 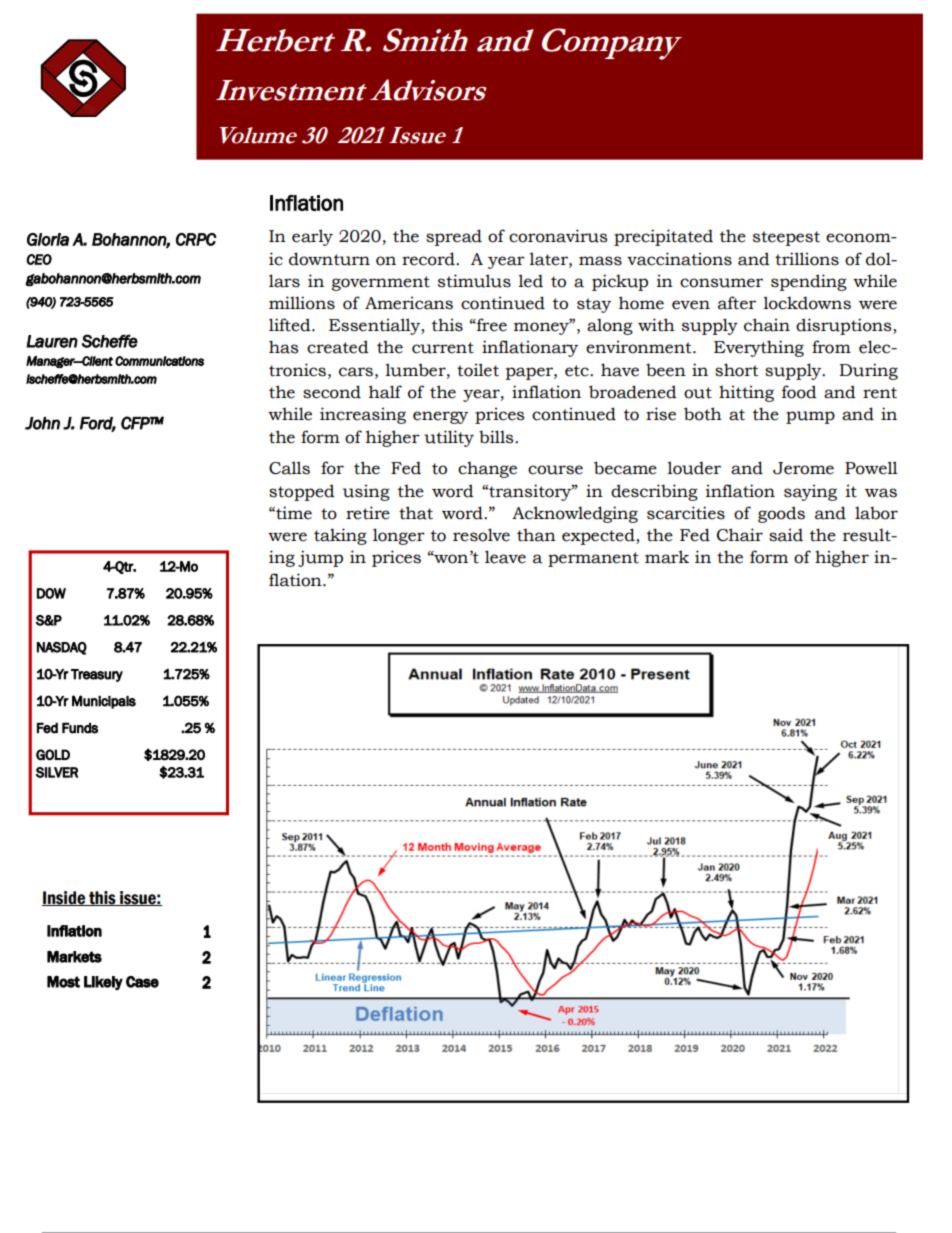 I want to click on said, so click(x=786, y=535).
